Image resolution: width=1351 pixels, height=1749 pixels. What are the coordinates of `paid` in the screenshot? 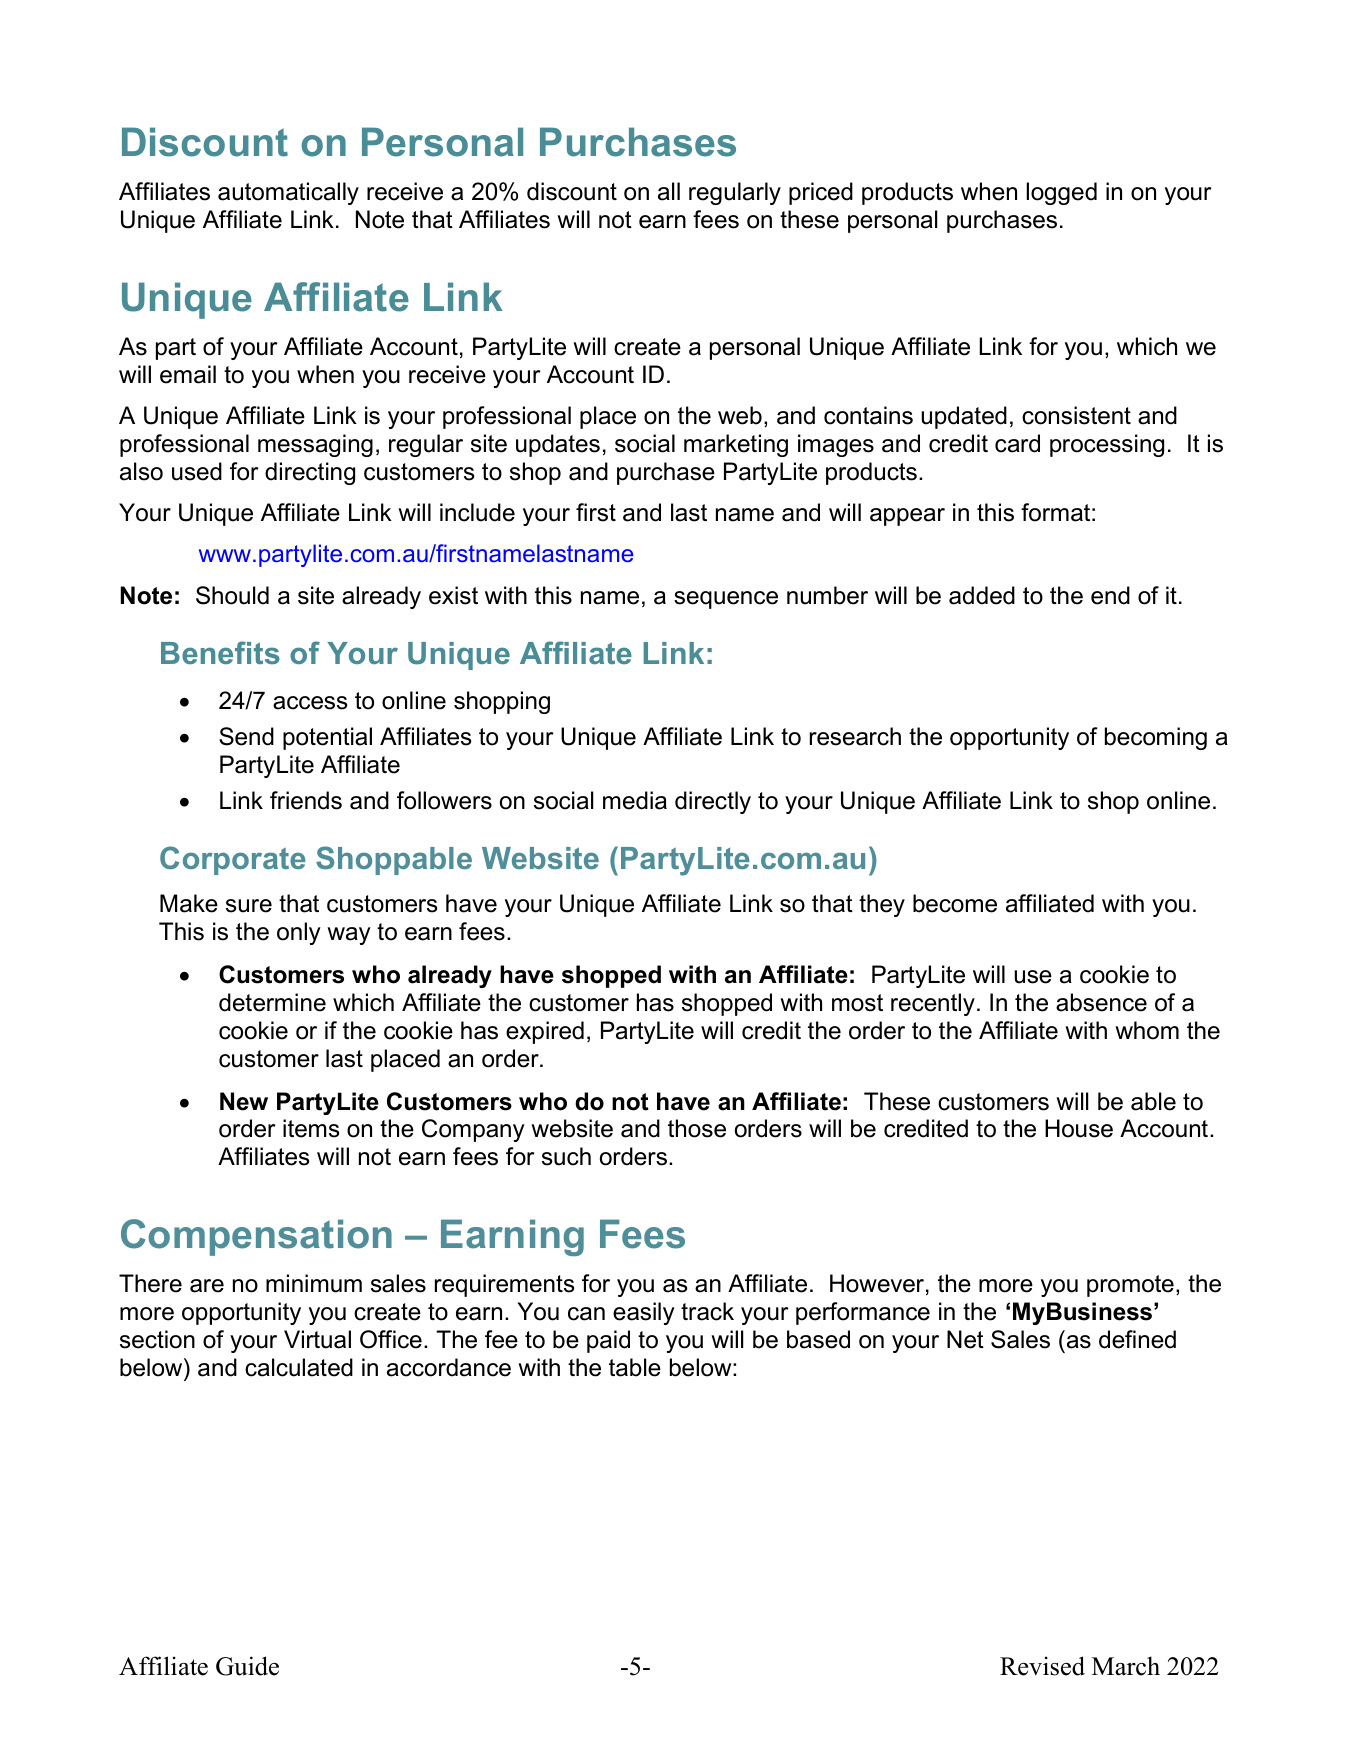 It's located at (608, 1341).
